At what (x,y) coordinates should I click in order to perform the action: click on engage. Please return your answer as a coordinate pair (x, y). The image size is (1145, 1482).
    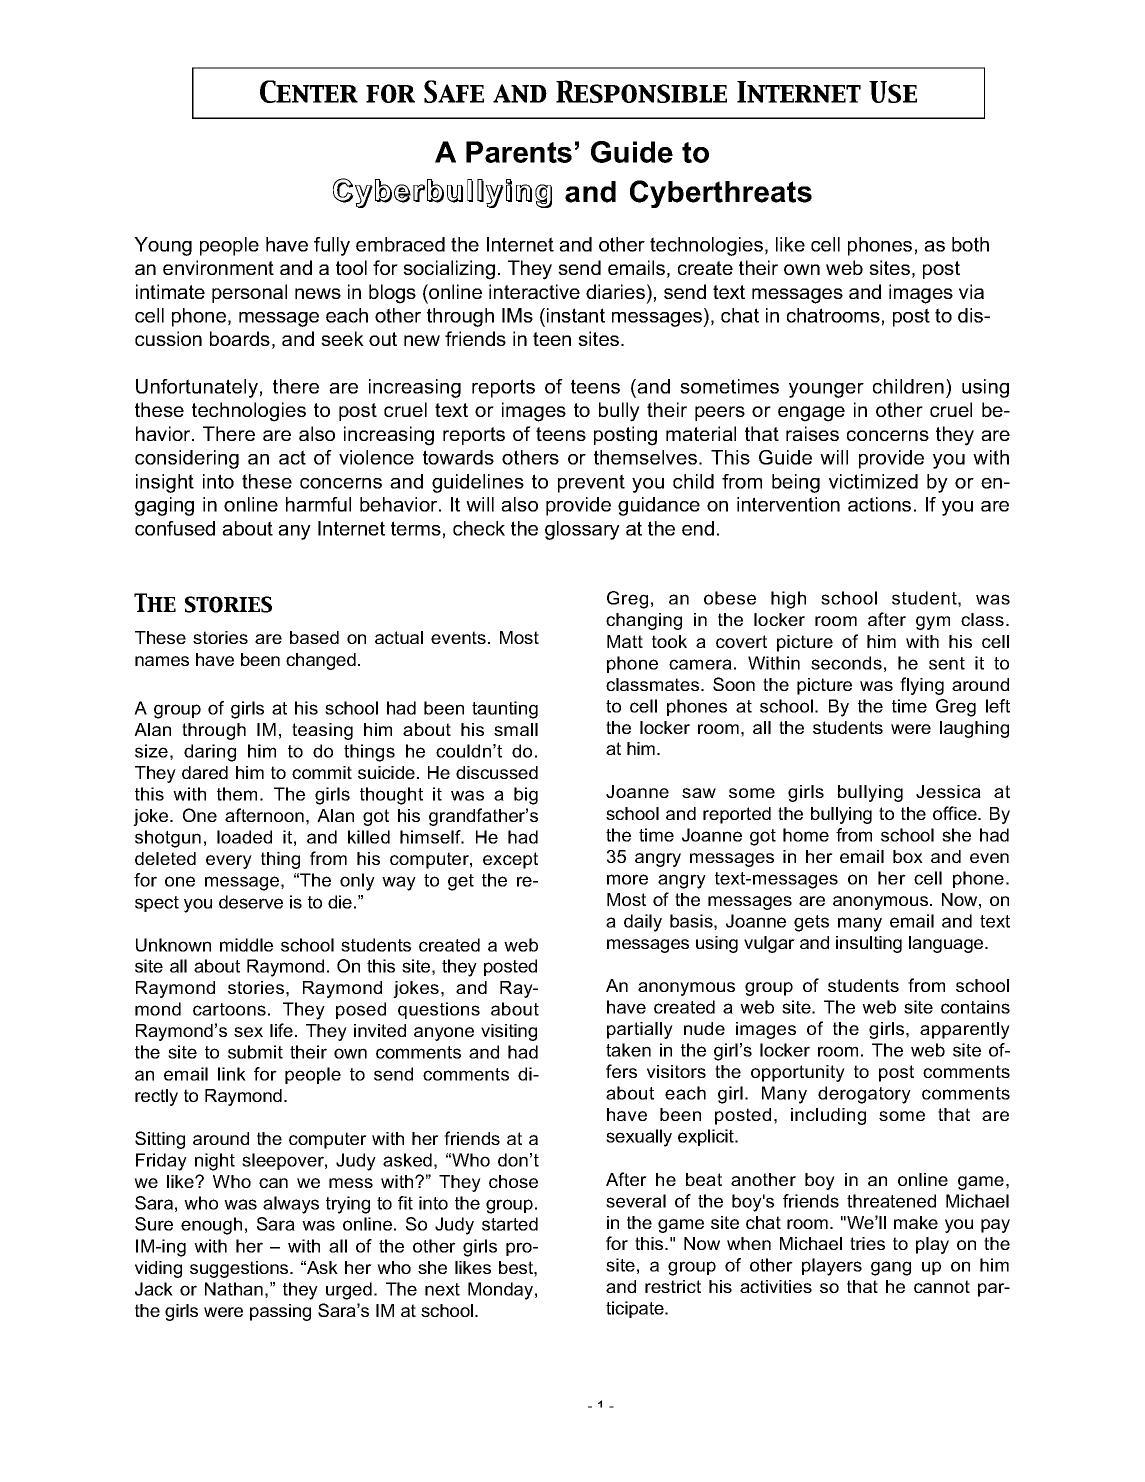
    Looking at the image, I should click on (811, 414).
